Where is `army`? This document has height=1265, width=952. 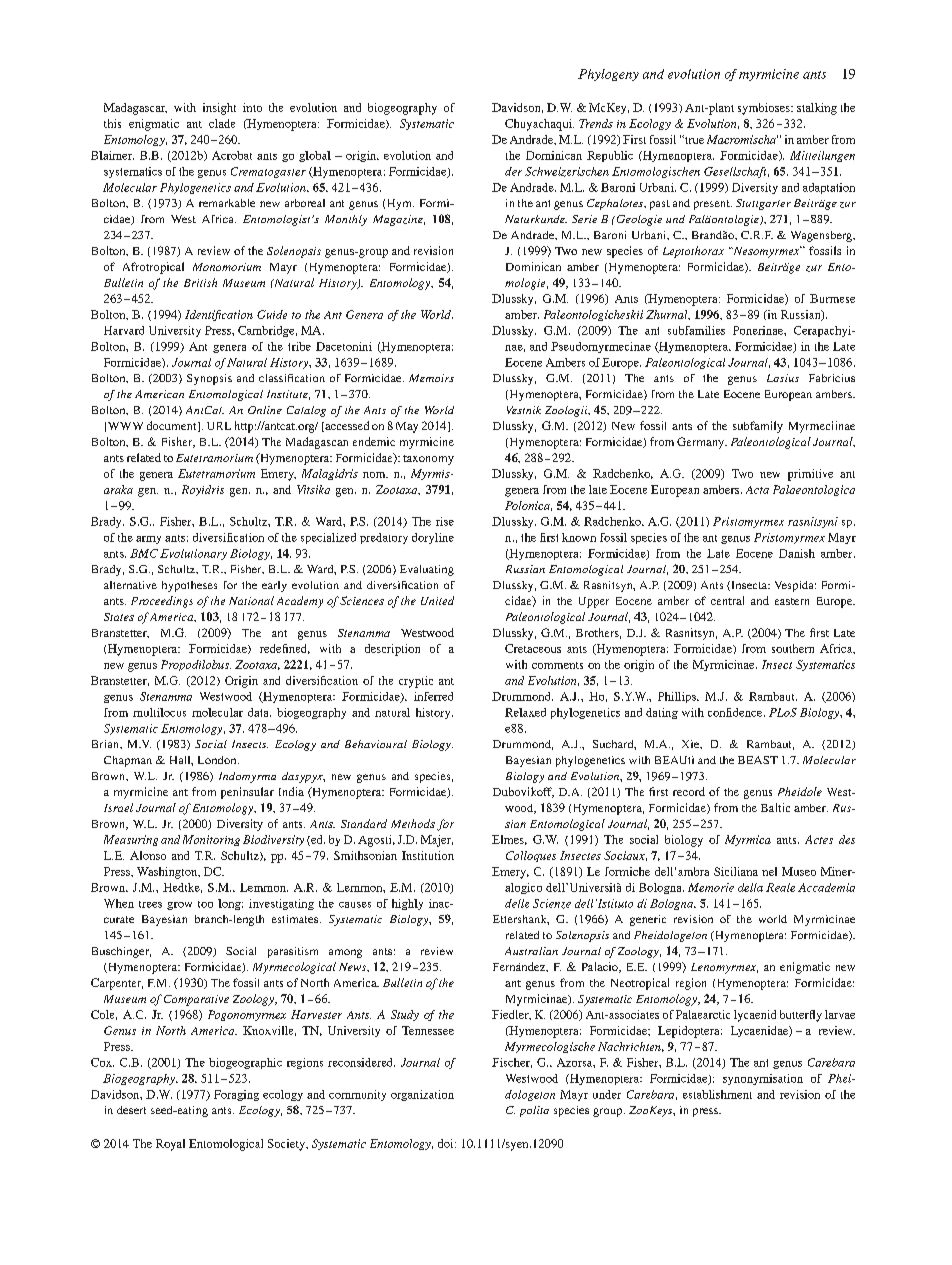 army is located at coordinates (148, 540).
